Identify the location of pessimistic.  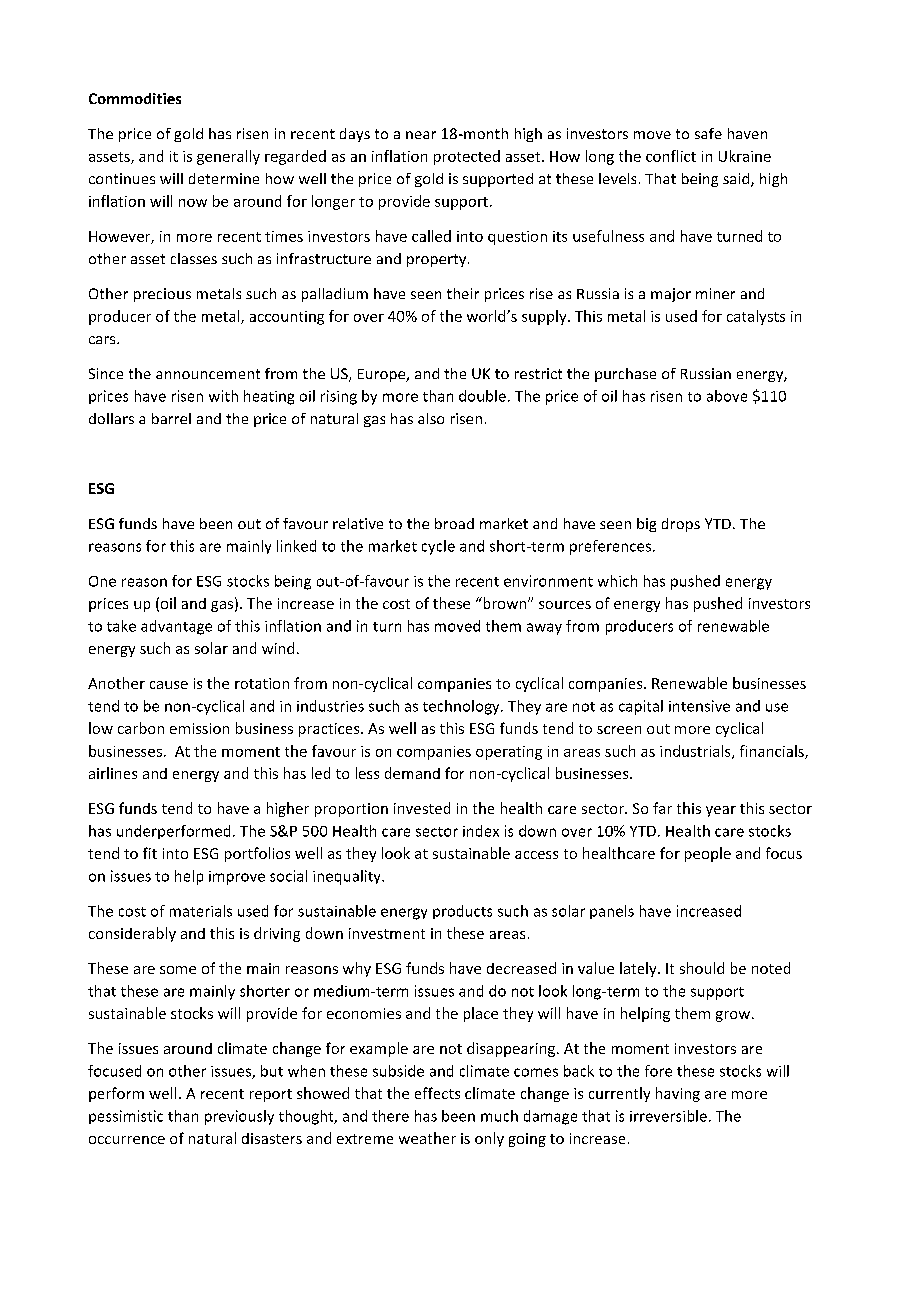
(126, 1117).
